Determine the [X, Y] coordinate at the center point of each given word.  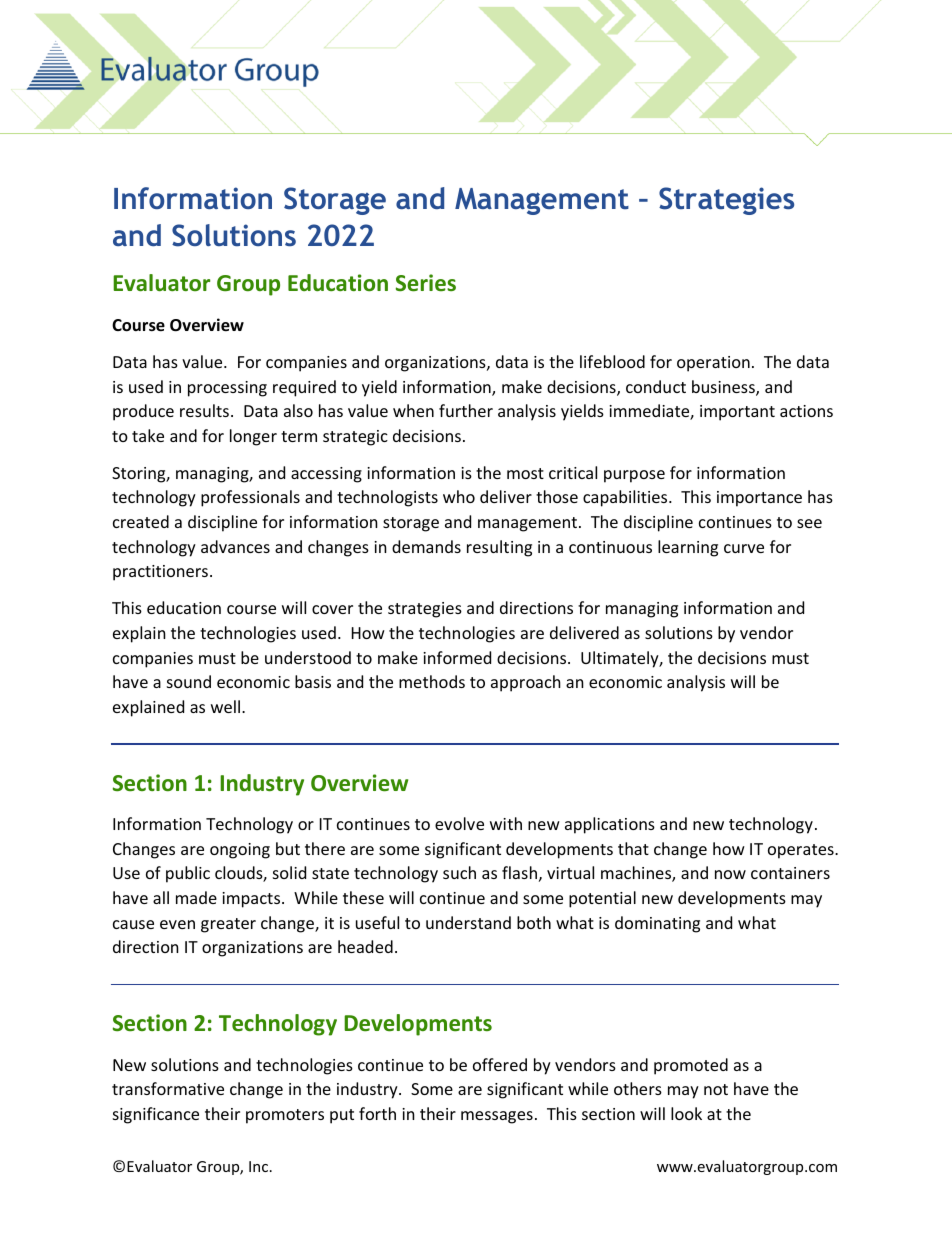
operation [713, 364]
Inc [258, 1166]
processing [227, 389]
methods [432, 681]
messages [497, 1117]
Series [426, 283]
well [227, 706]
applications [610, 825]
